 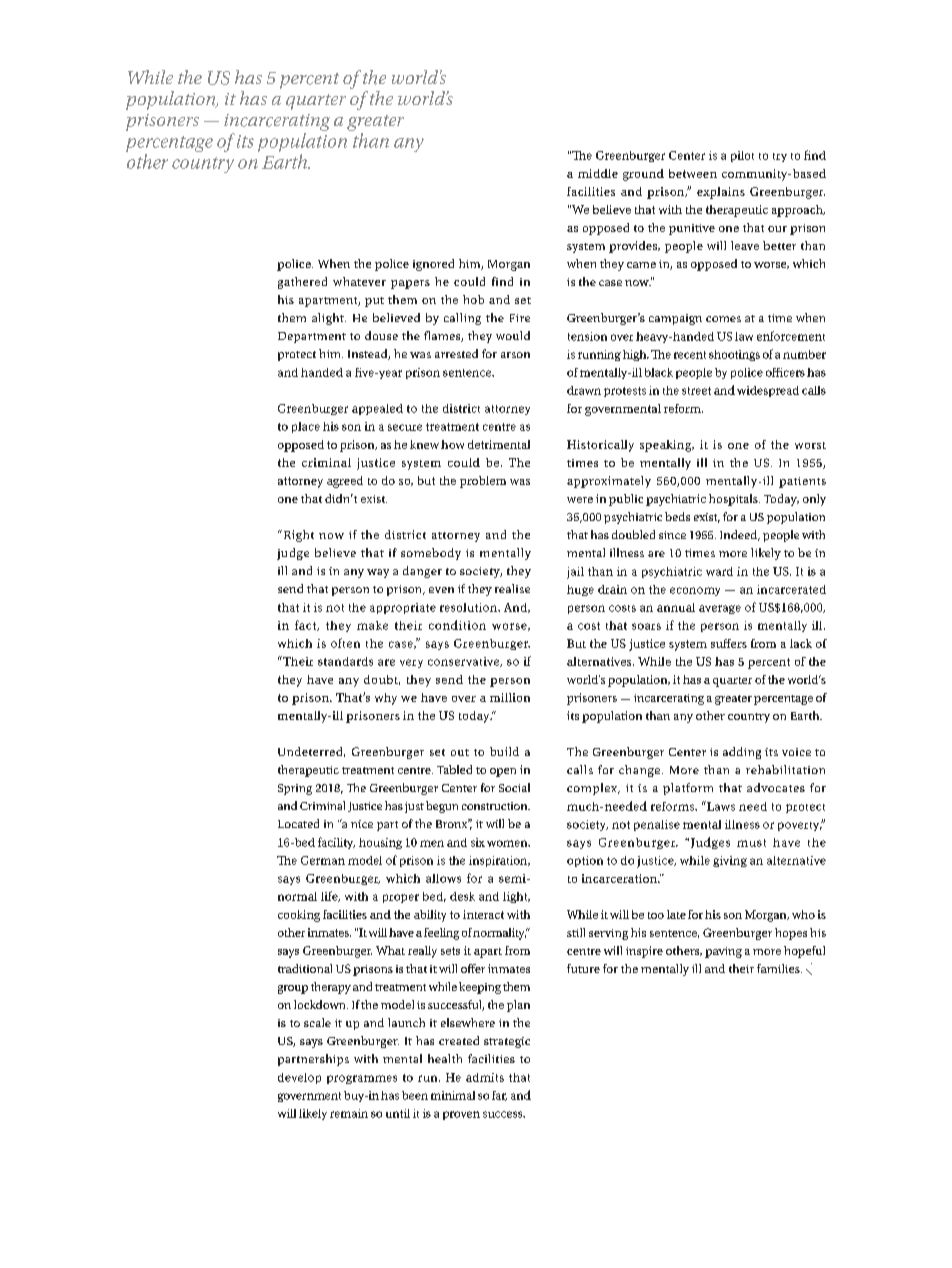 I want to click on middle, so click(x=598, y=173).
